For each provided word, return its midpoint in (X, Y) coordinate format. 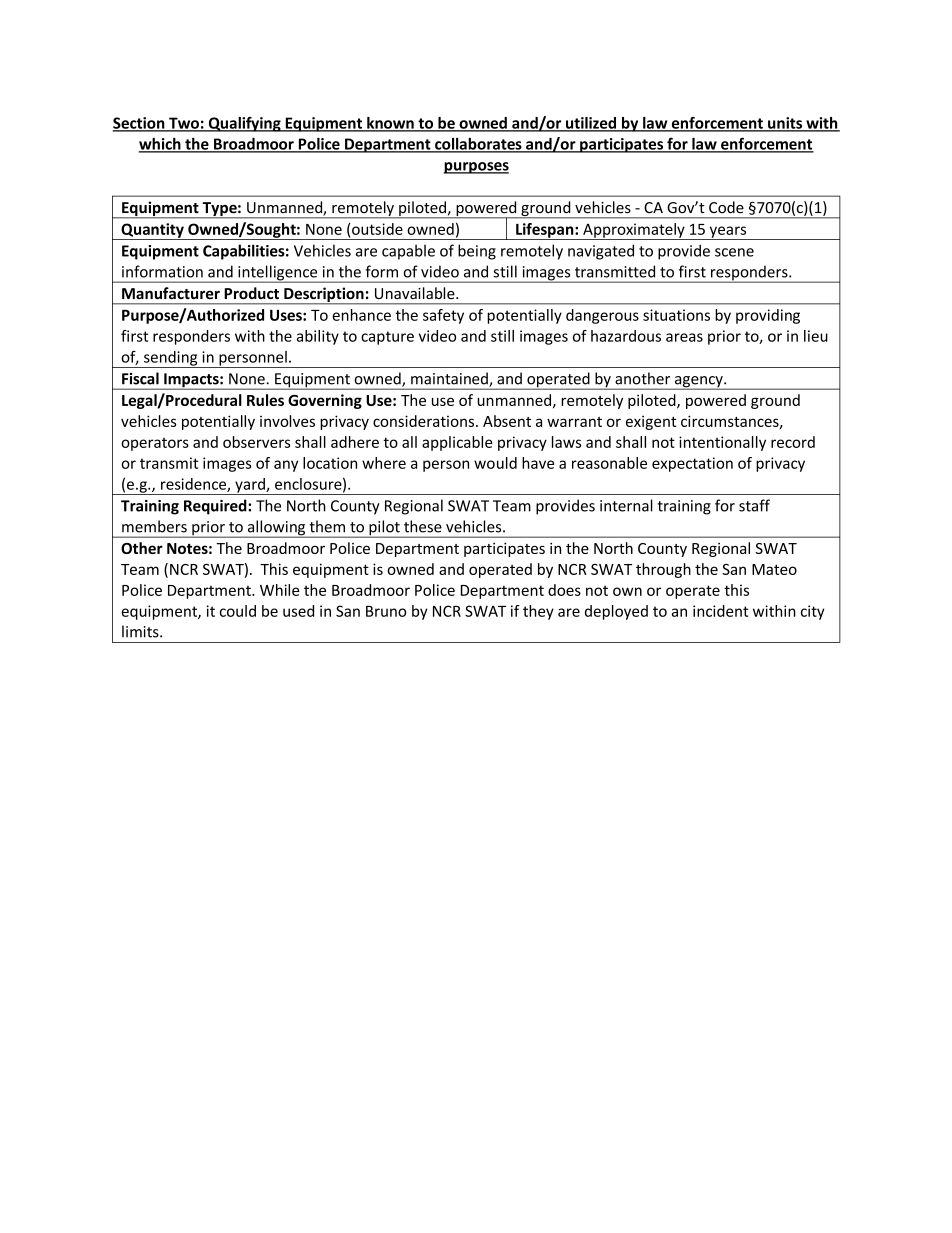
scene (734, 252)
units (785, 124)
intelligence (278, 274)
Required (216, 507)
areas (684, 337)
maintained (450, 379)
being (477, 252)
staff (754, 505)
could (238, 611)
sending (171, 359)
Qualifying (244, 124)
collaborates (478, 145)
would (495, 463)
